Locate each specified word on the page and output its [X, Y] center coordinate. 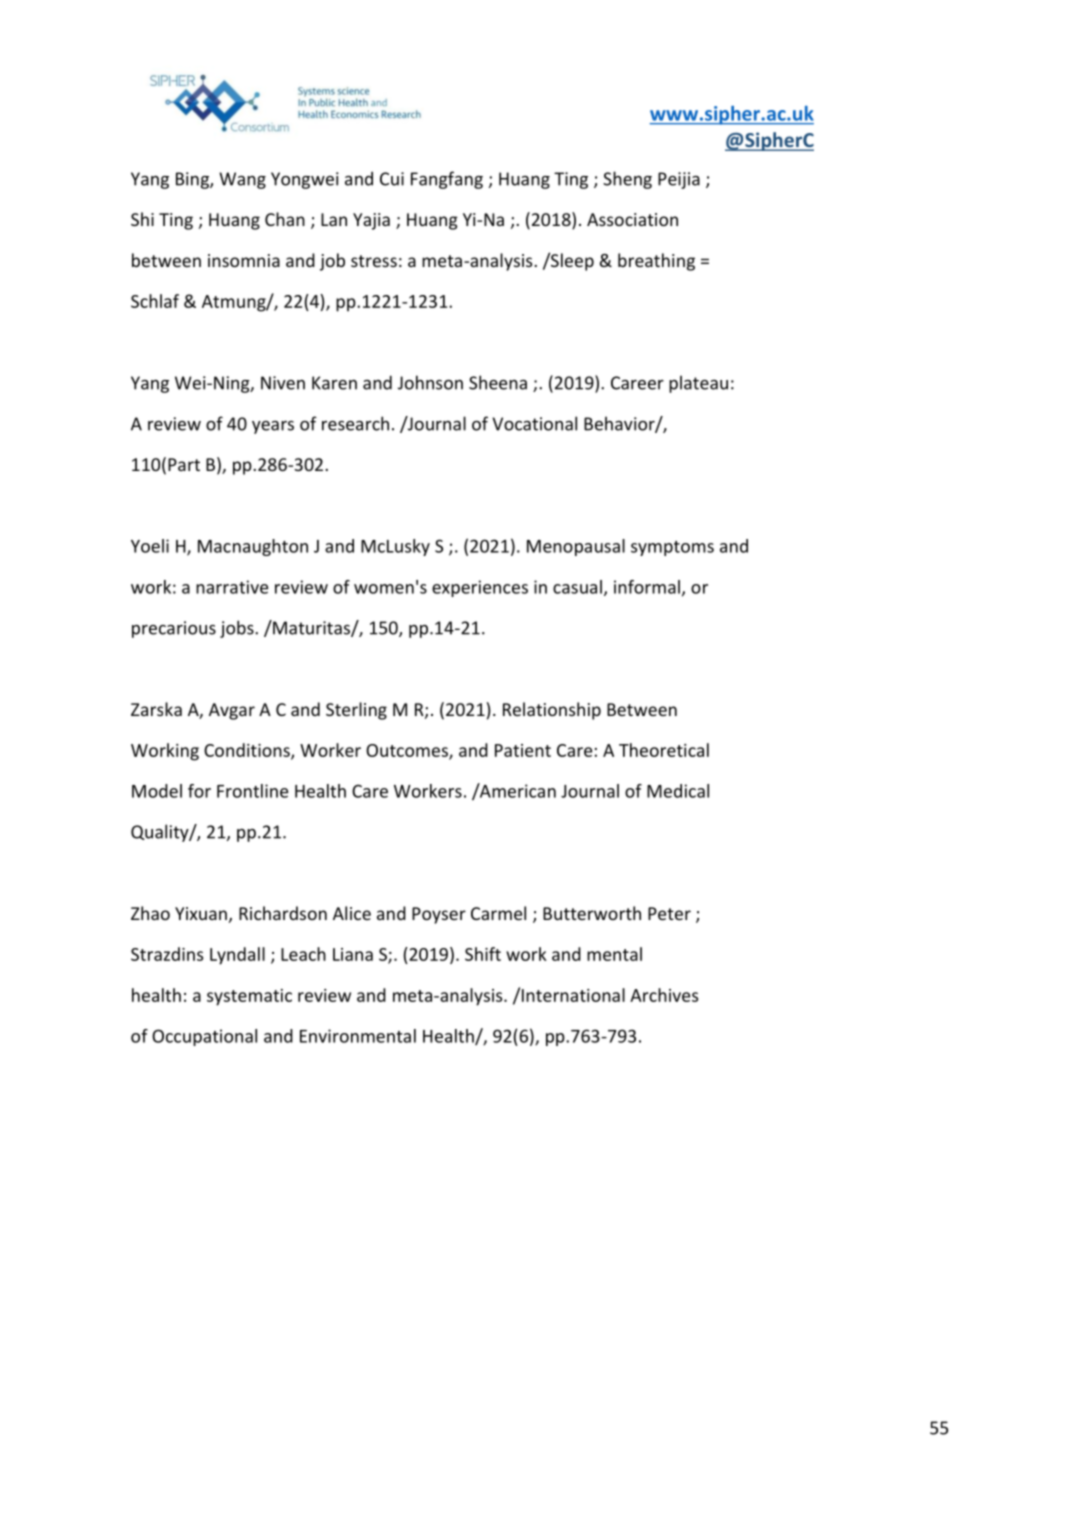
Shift [483, 954]
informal [647, 587]
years [273, 427]
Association [632, 219]
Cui [392, 179]
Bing [193, 180]
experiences [480, 588]
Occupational [204, 1037]
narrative [232, 587]
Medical [678, 791]
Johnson [430, 382]
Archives [664, 995]
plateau [698, 384]
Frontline [252, 791]
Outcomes [408, 751]
